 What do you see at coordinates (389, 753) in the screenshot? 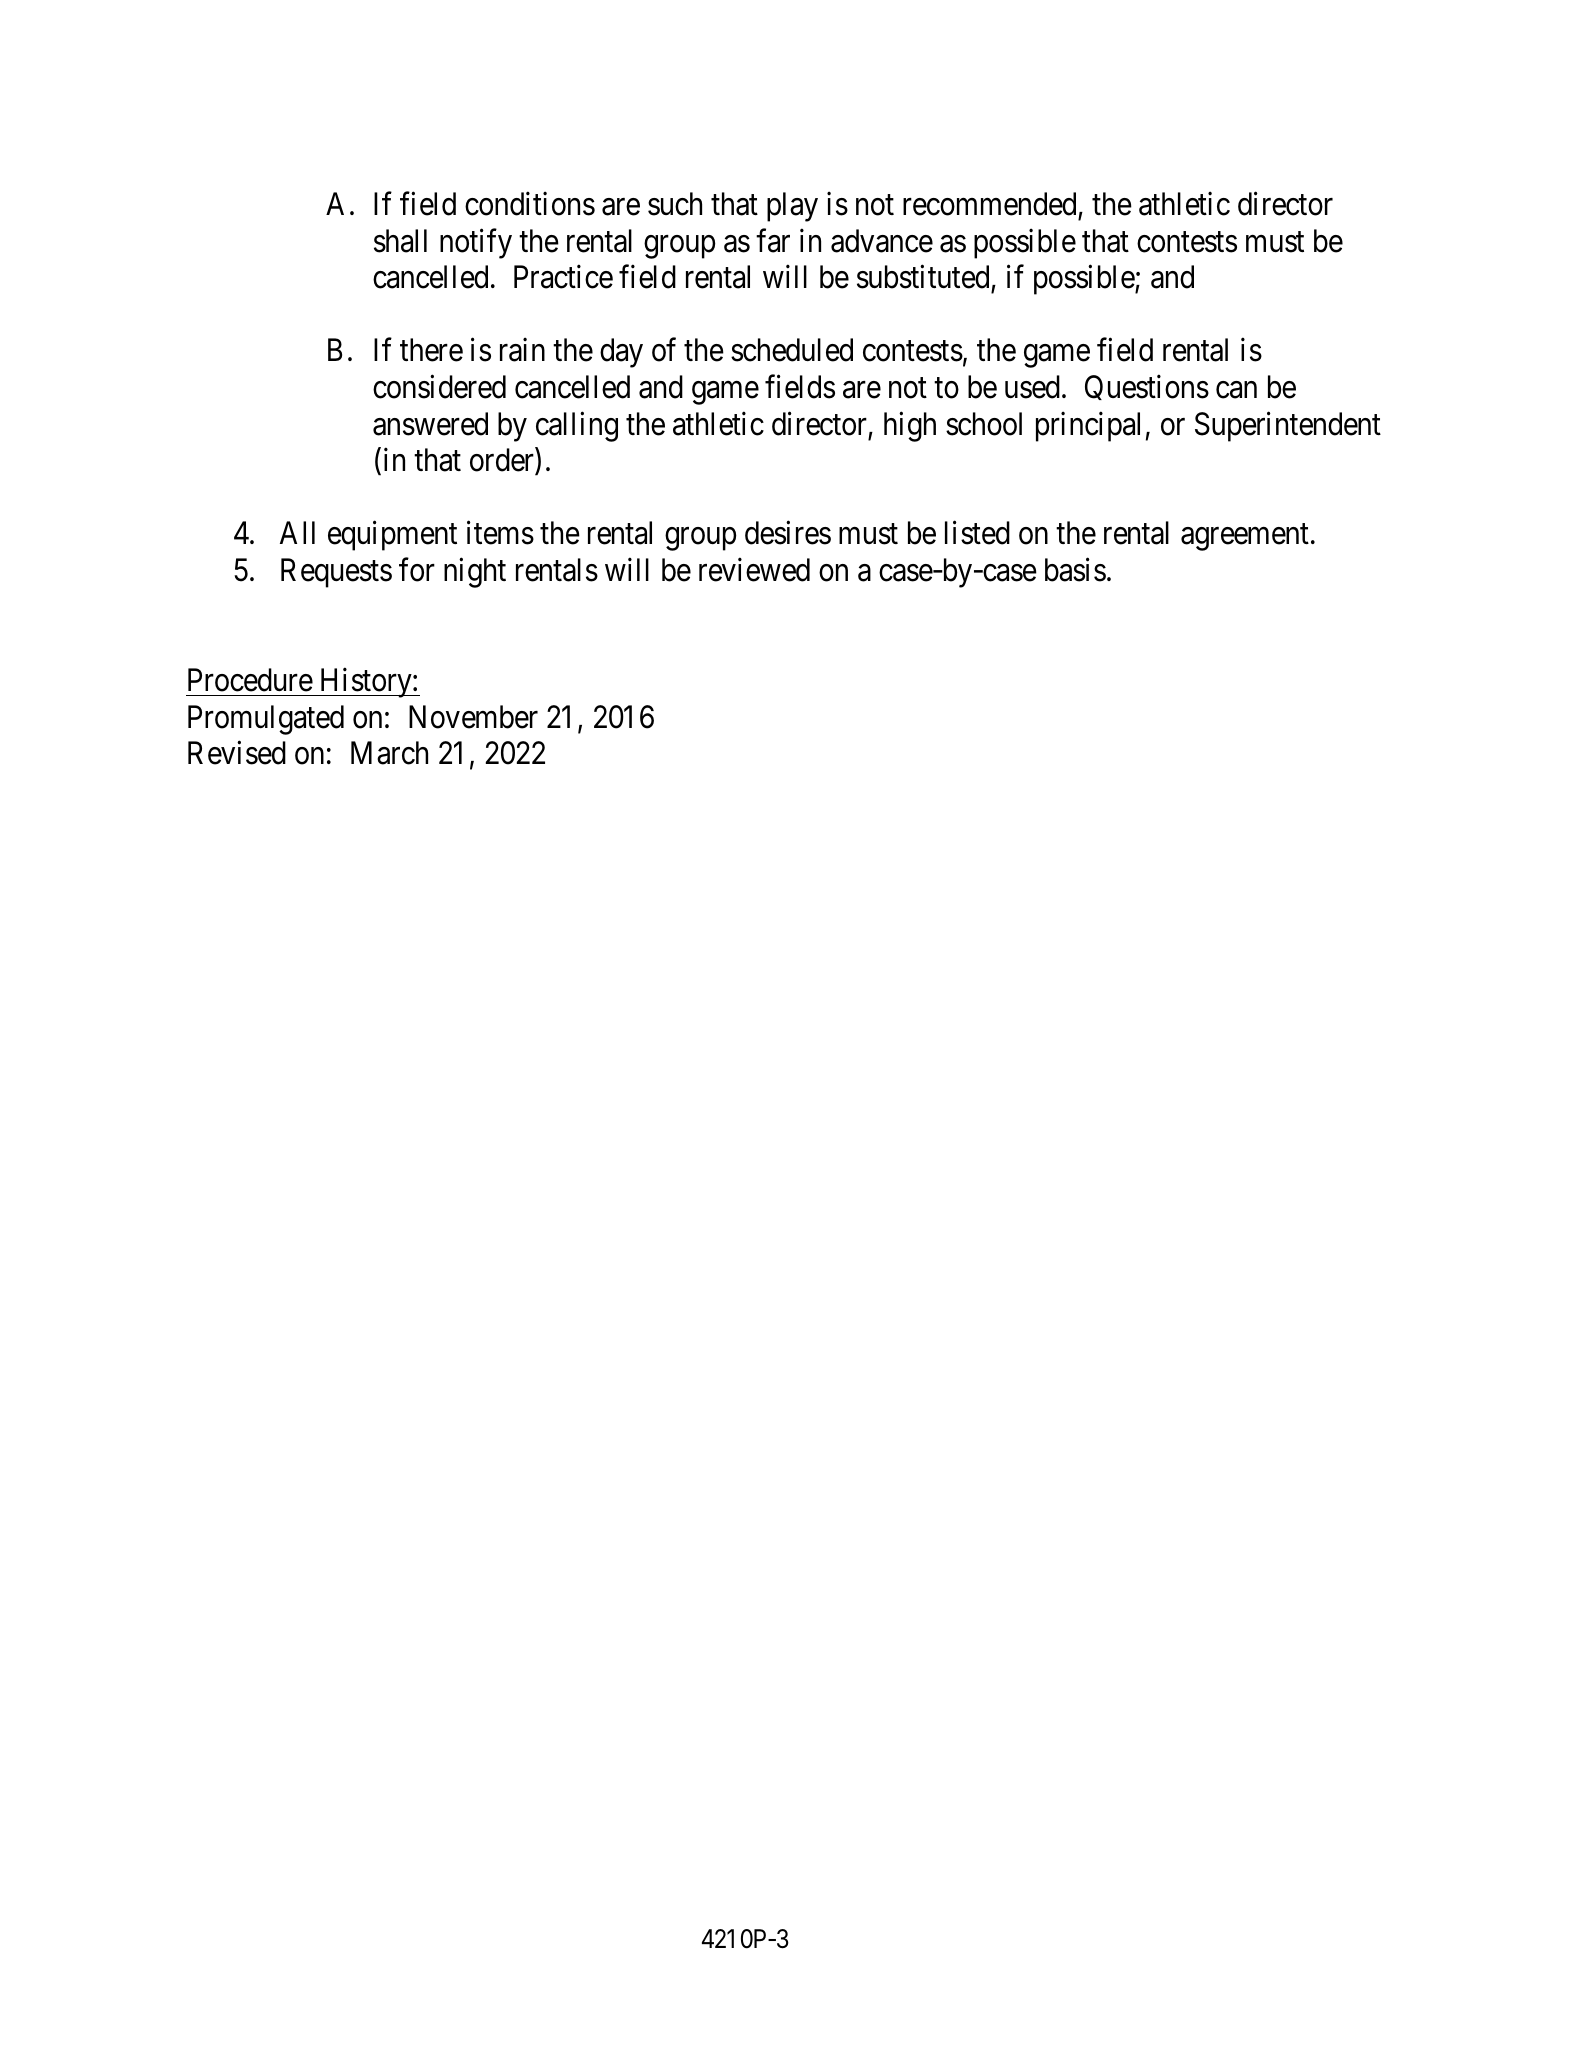
I see `March` at bounding box center [389, 753].
